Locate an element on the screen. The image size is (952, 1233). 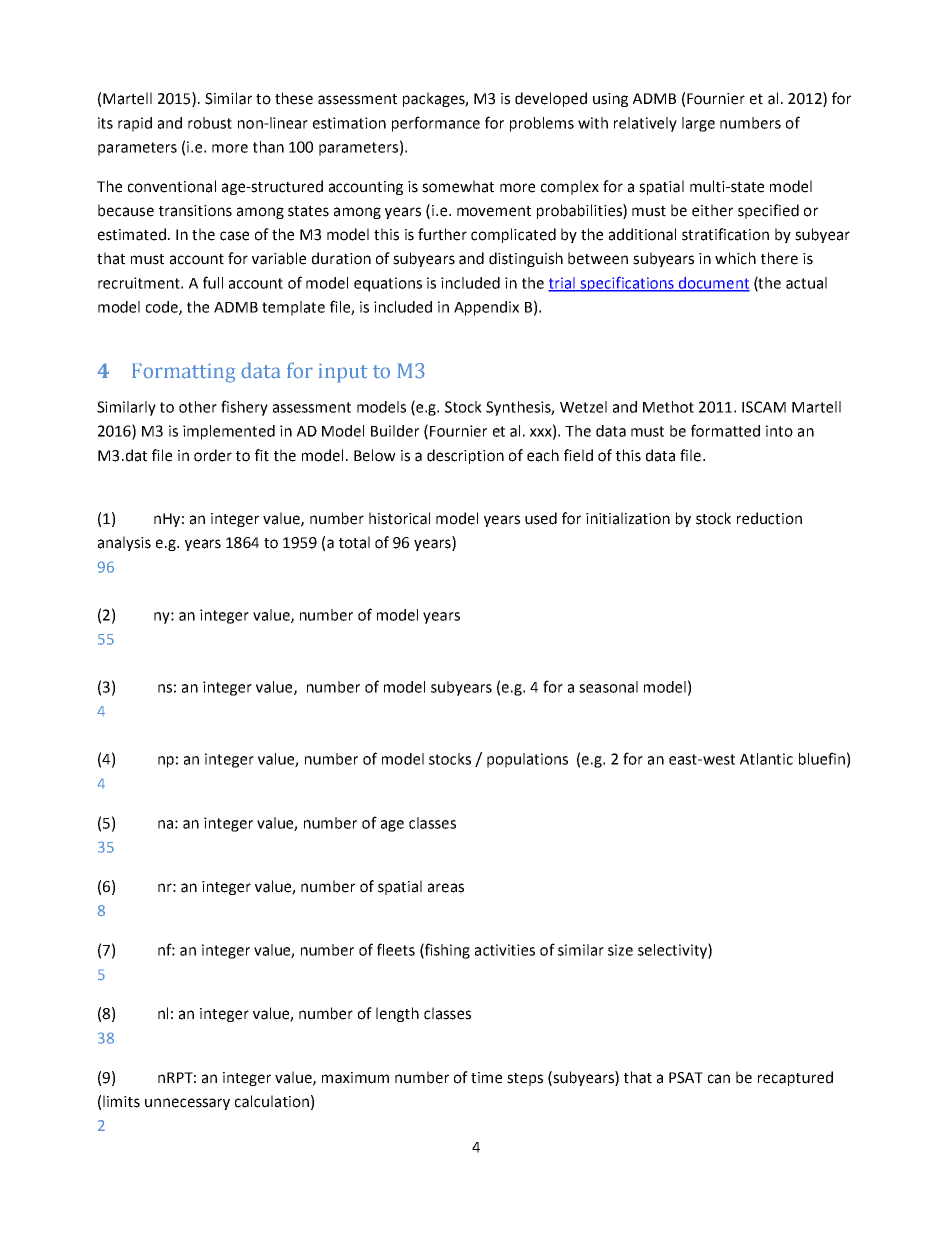
order is located at coordinates (213, 455).
